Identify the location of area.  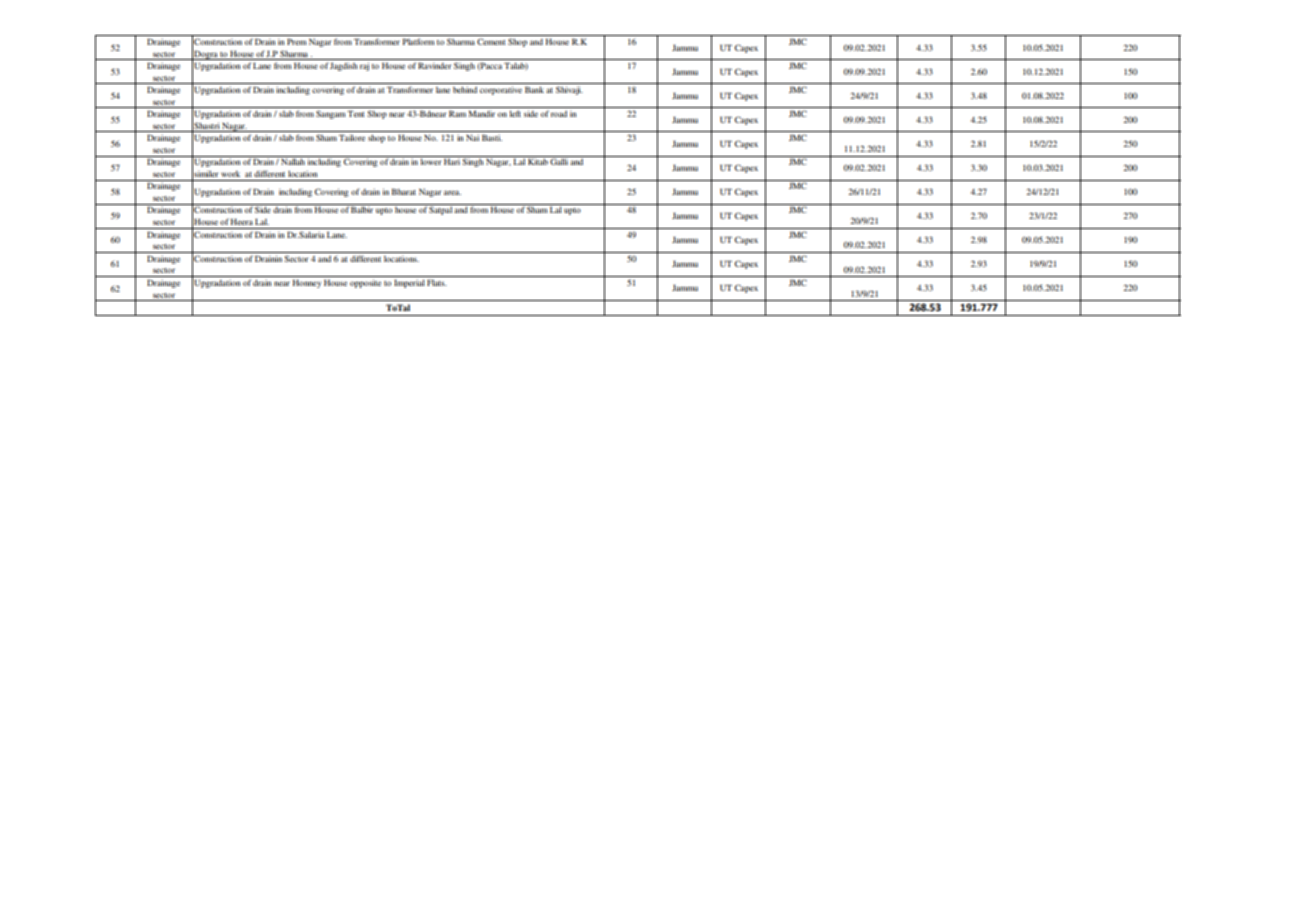
(452, 192).
